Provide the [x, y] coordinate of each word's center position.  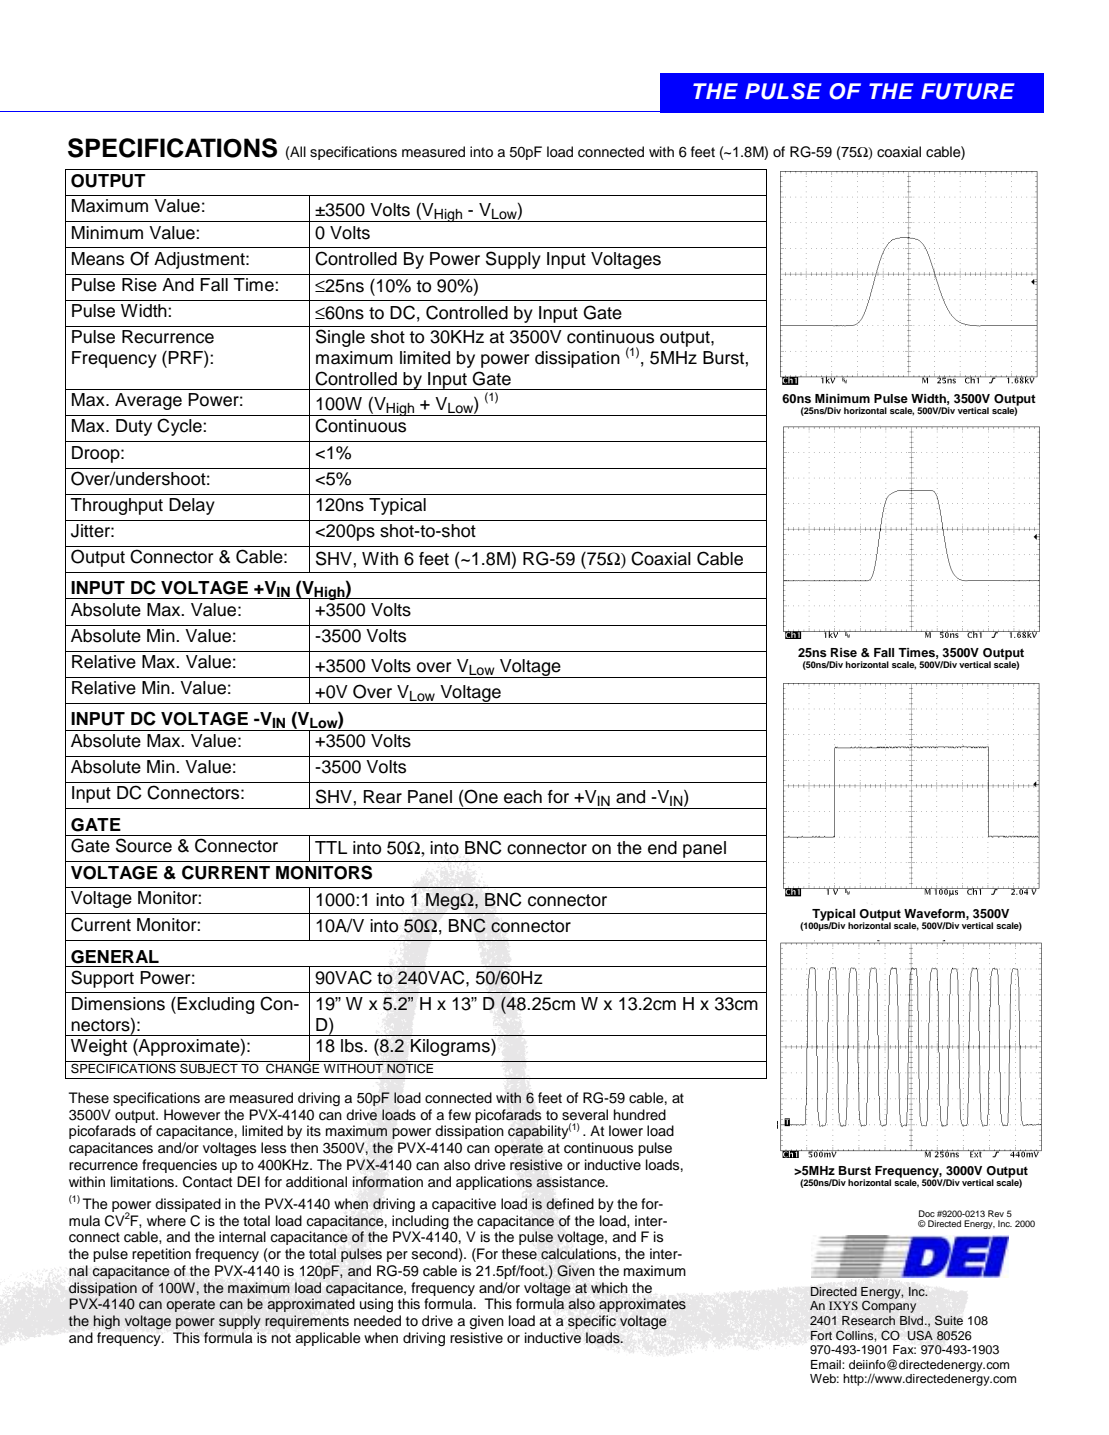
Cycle [180, 427]
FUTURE [968, 91]
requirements [307, 1322]
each [523, 797]
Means [98, 259]
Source [144, 845]
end [662, 848]
